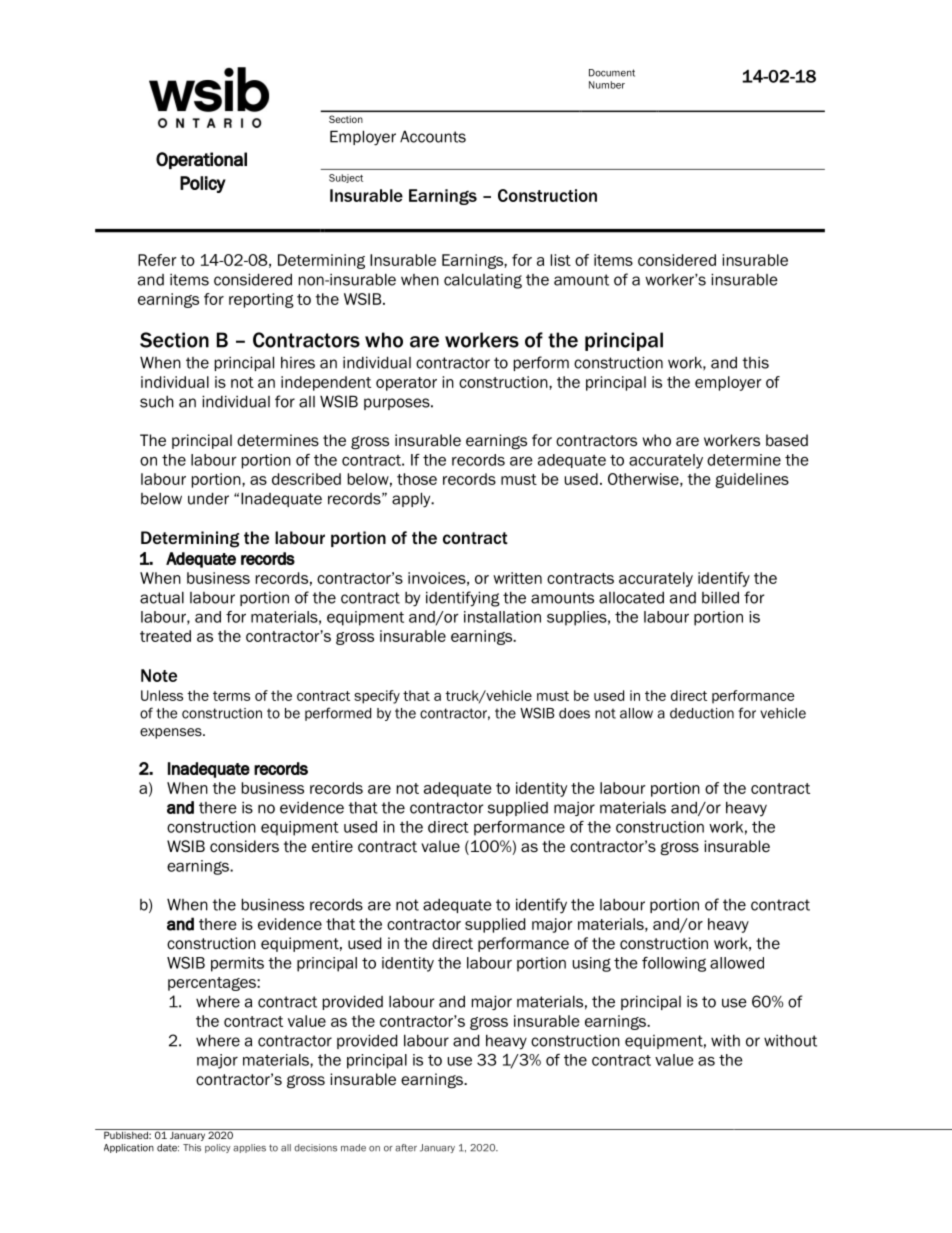  Describe the element at coordinates (201, 160) in the page. I see `Operational` at that location.
